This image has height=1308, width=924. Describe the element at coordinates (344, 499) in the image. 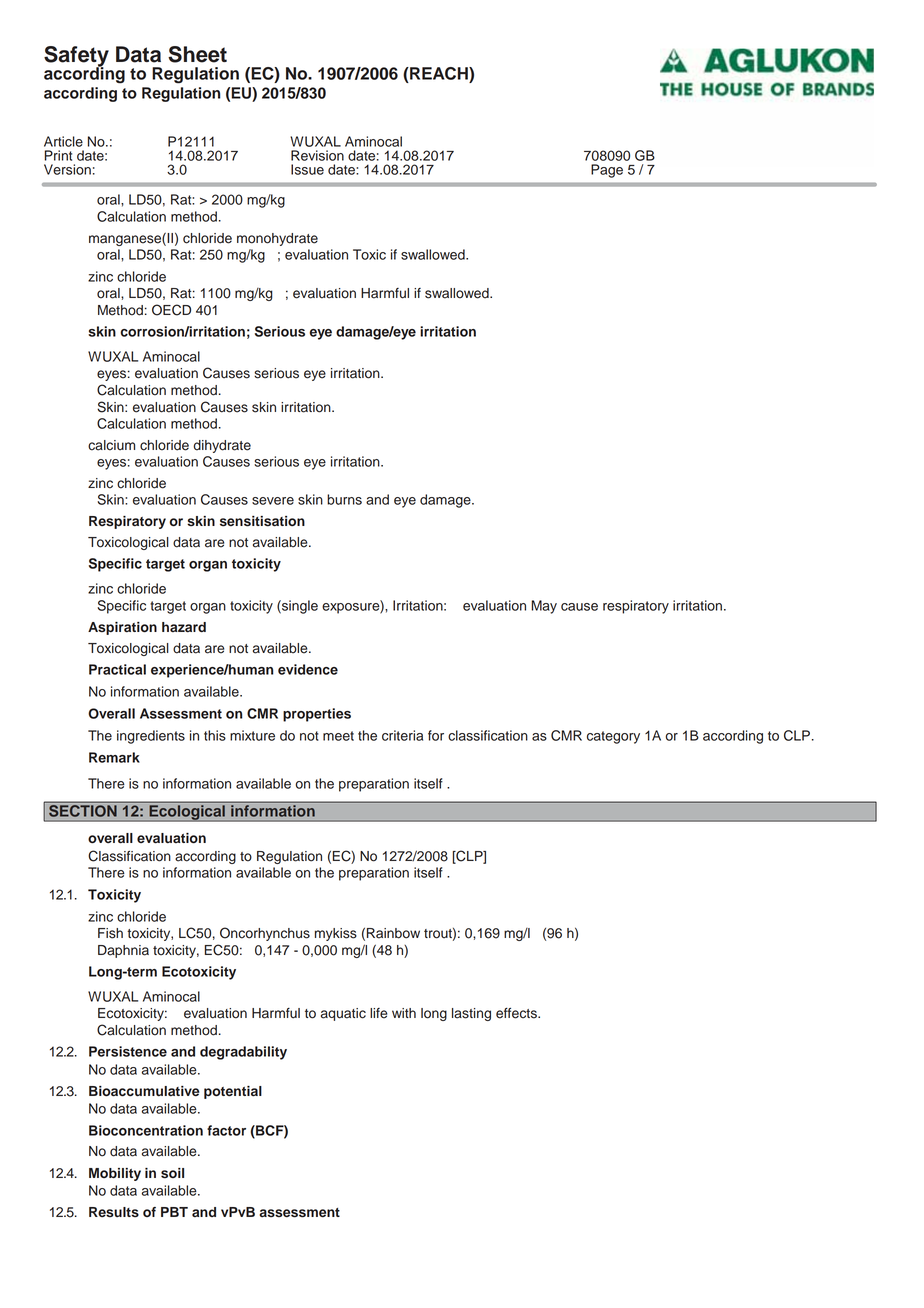

I see `burns` at that location.
